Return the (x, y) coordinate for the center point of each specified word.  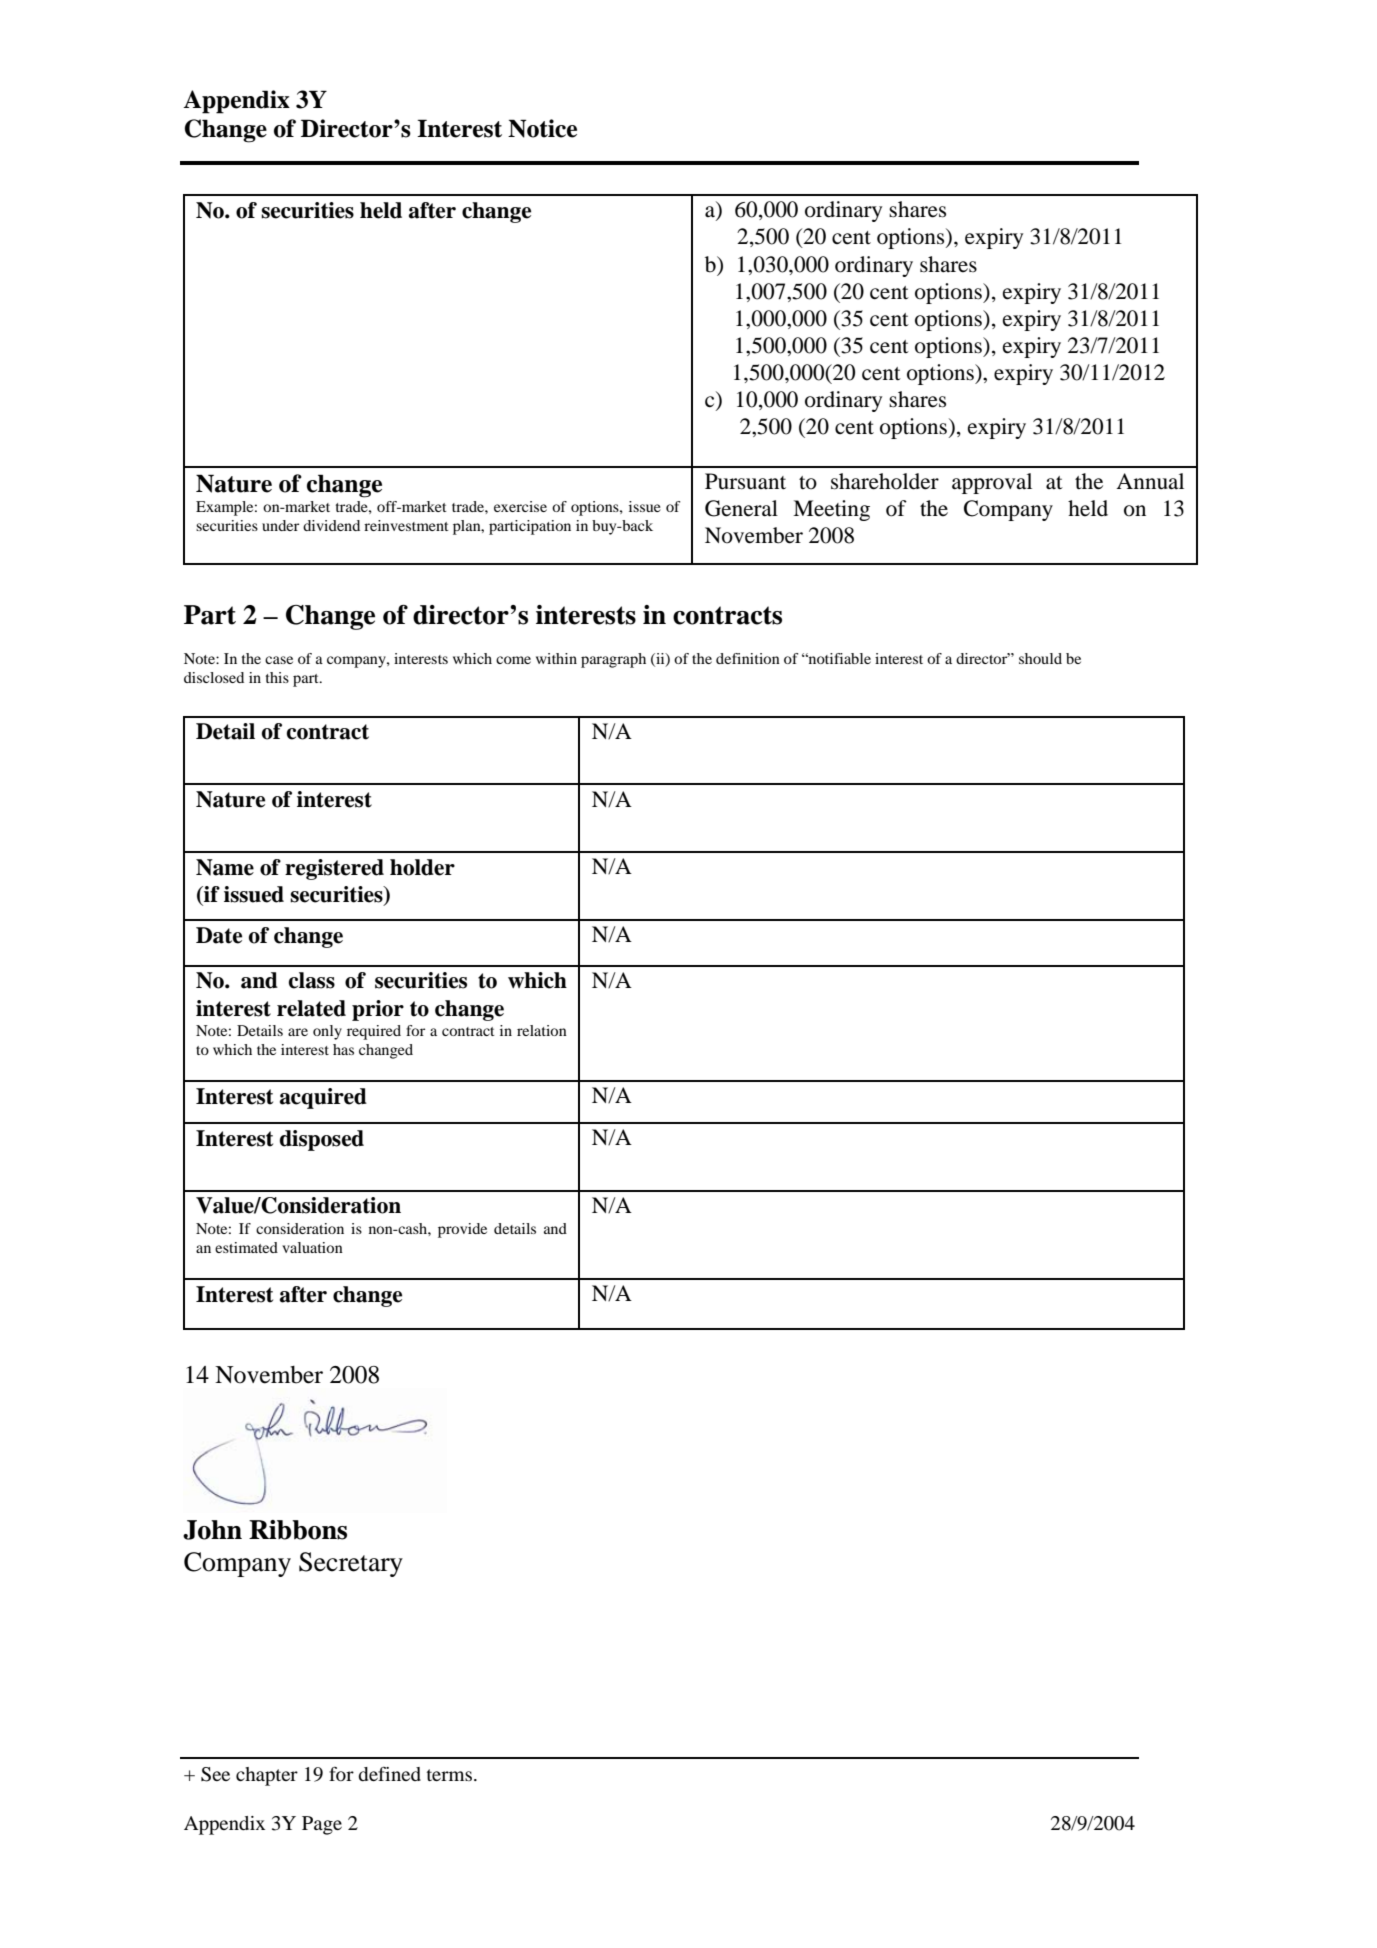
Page (322, 1825)
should (1040, 658)
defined (389, 1773)
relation (542, 1030)
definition (748, 658)
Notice (542, 128)
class (312, 980)
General (741, 508)
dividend (331, 525)
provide (462, 1230)
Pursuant (745, 481)
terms (449, 1775)
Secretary (351, 1564)
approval (992, 483)
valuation (312, 1247)
